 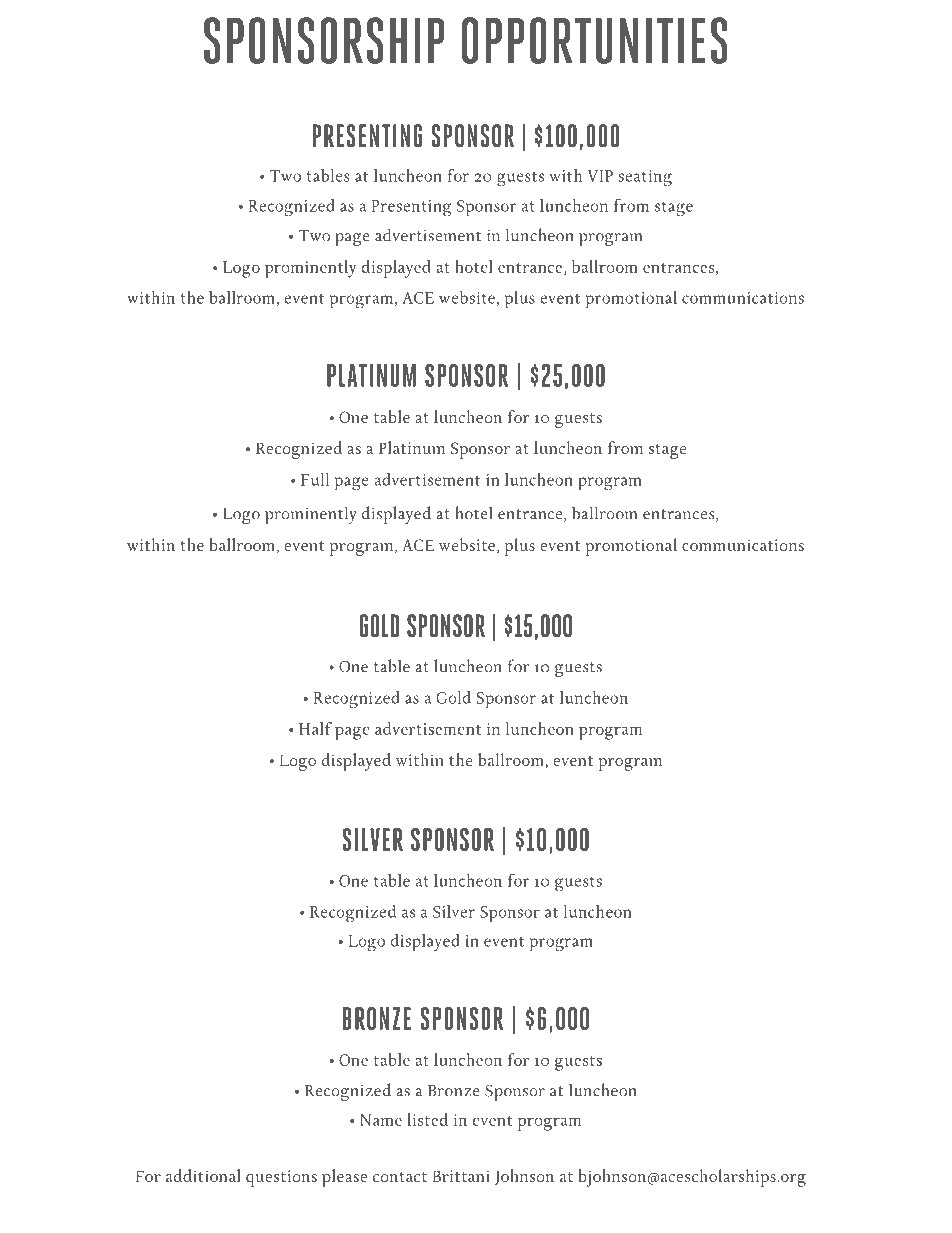 I want to click on Name, so click(x=381, y=1120).
